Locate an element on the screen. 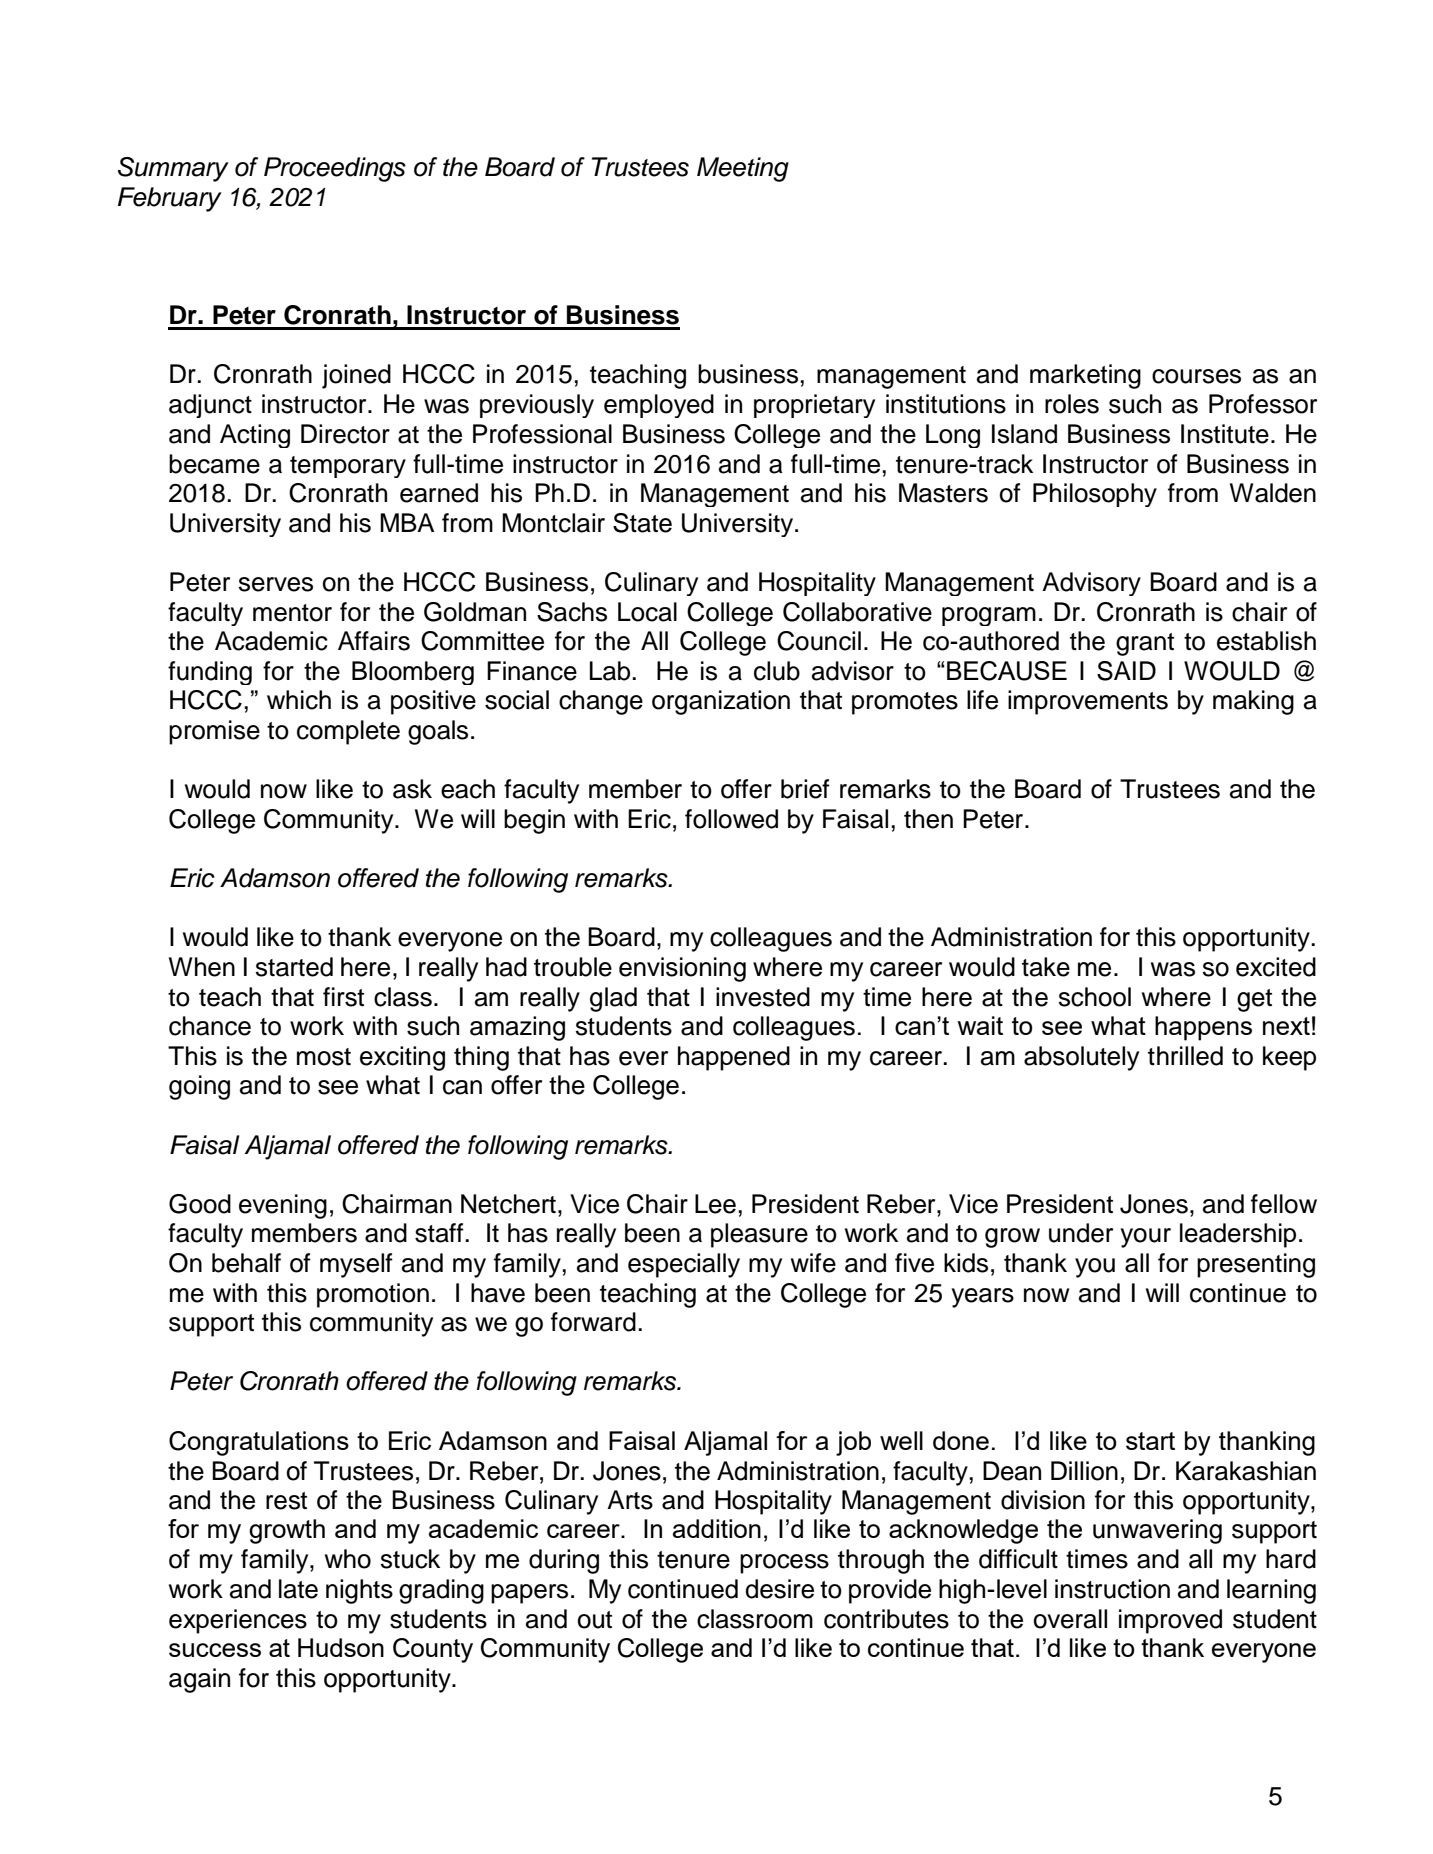 This screenshot has height=1854, width=1433. which is located at coordinates (299, 700).
